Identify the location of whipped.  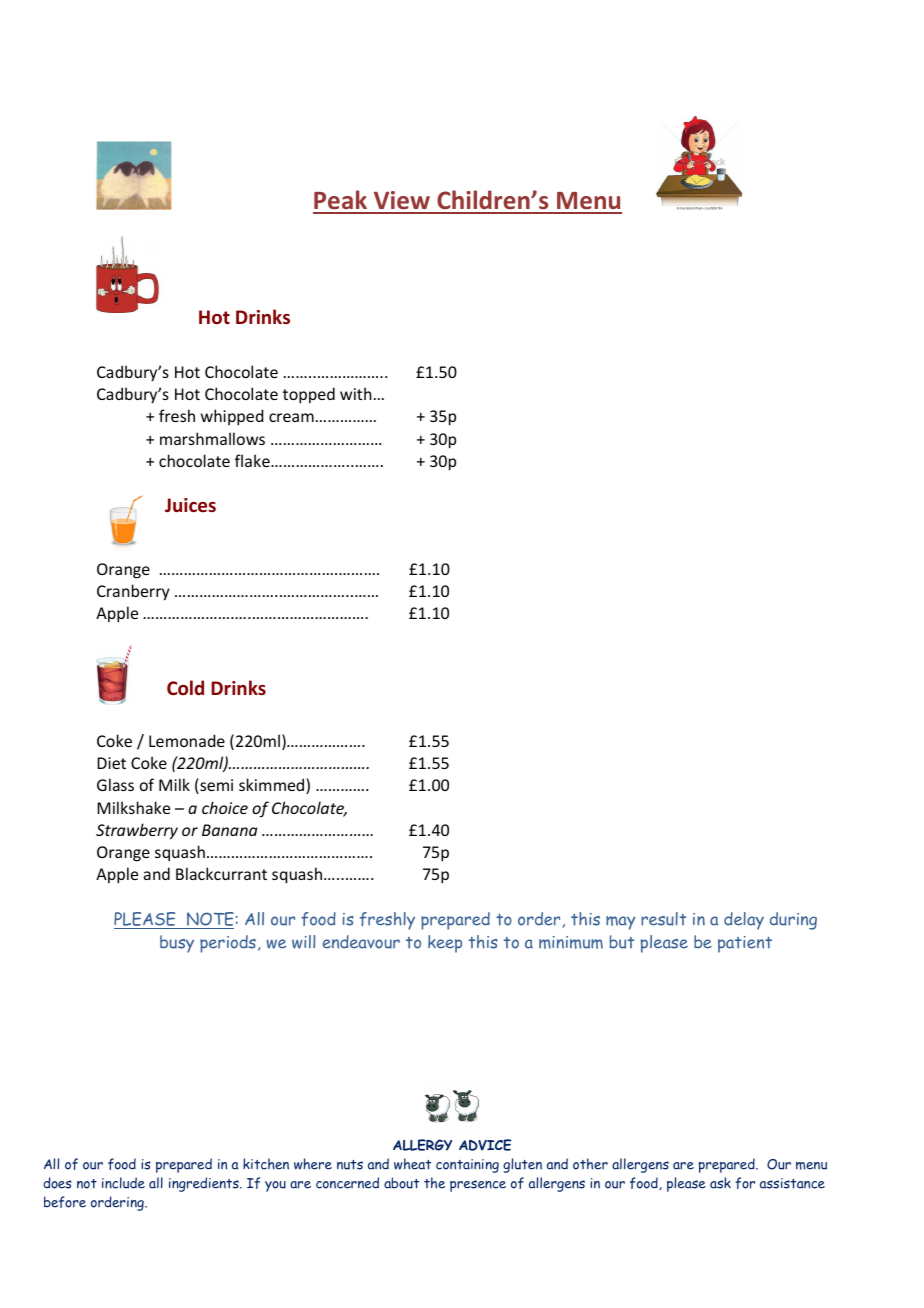
(232, 417).
